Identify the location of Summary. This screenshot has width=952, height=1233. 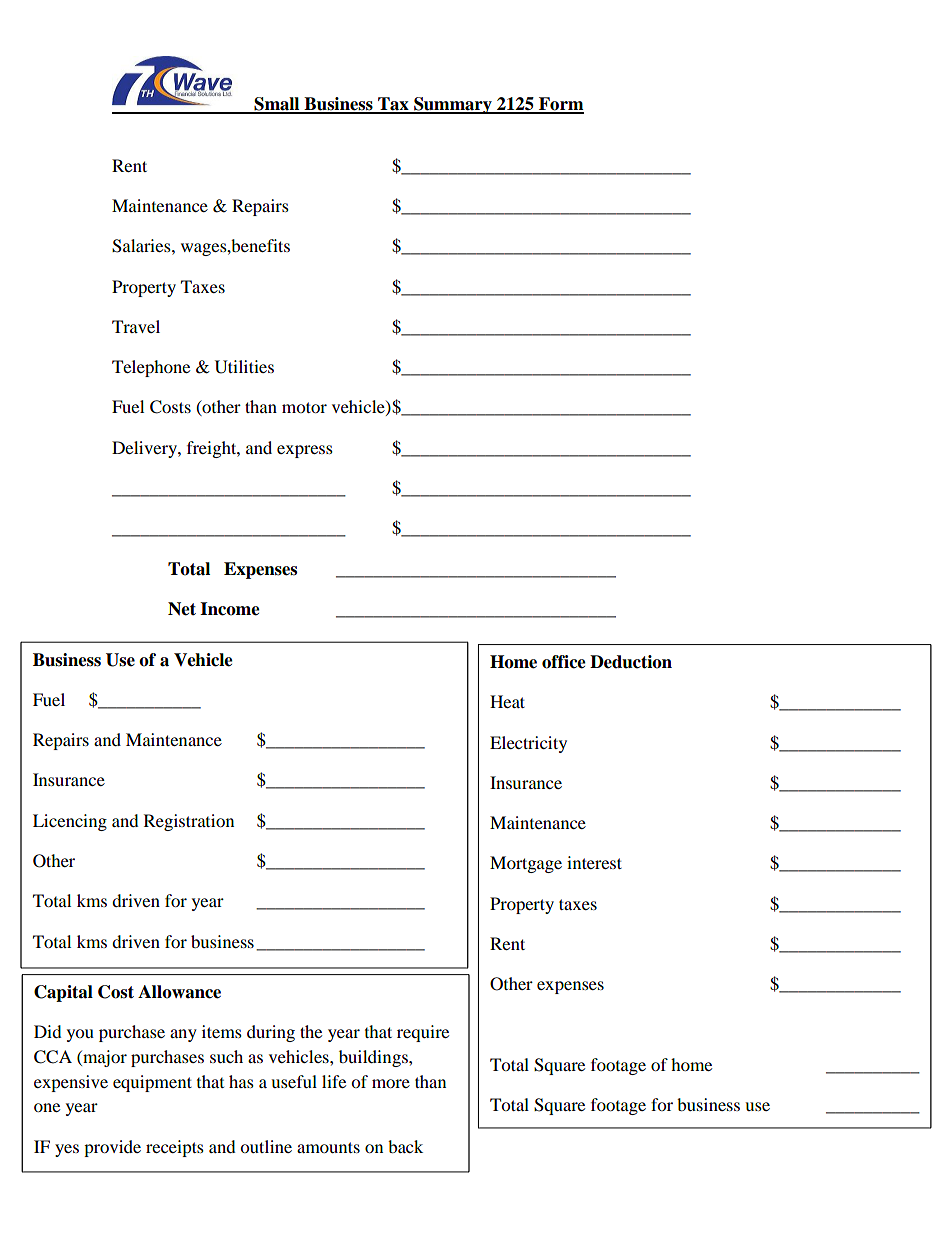
(453, 105).
